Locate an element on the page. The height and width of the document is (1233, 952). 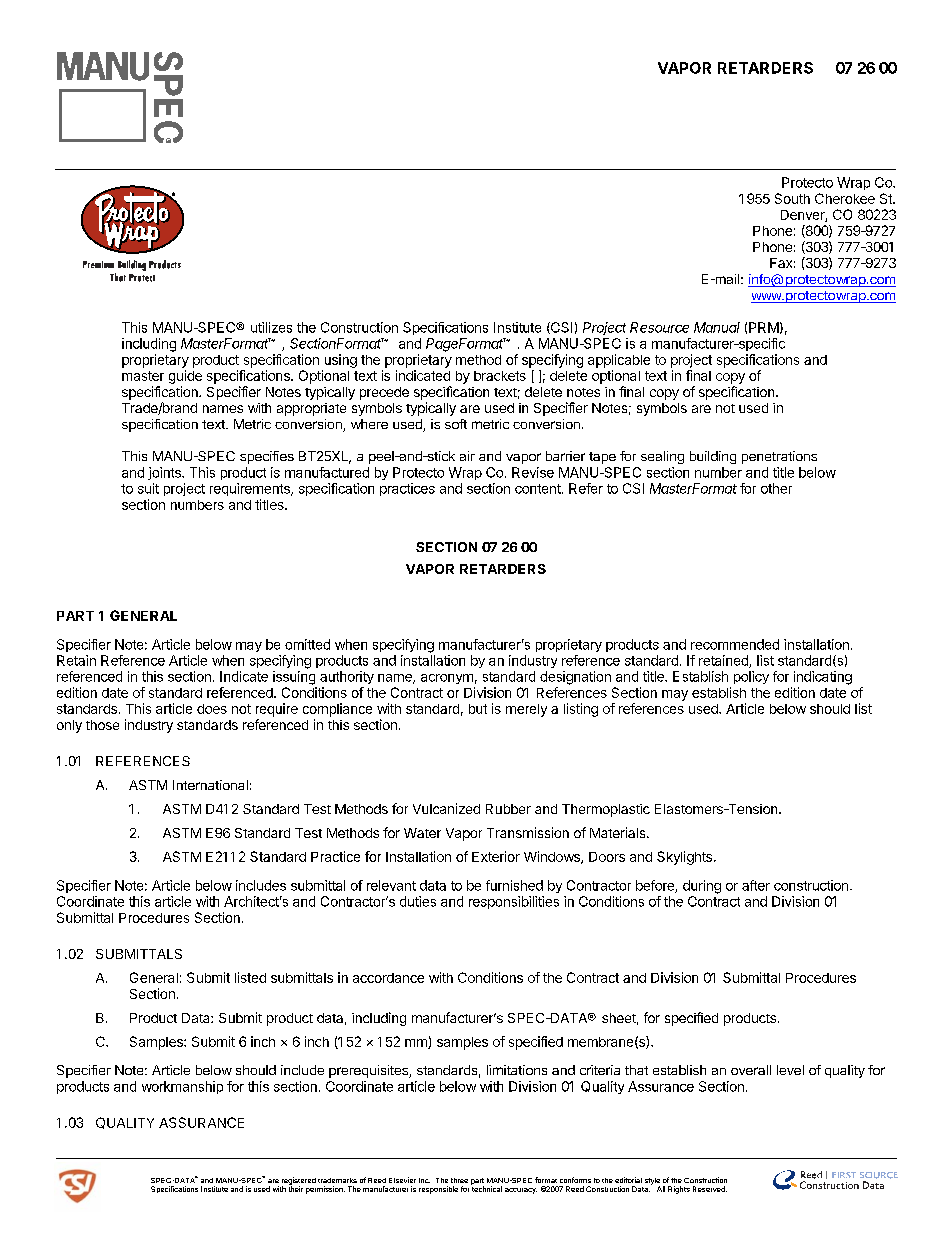
suit is located at coordinates (148, 488).
